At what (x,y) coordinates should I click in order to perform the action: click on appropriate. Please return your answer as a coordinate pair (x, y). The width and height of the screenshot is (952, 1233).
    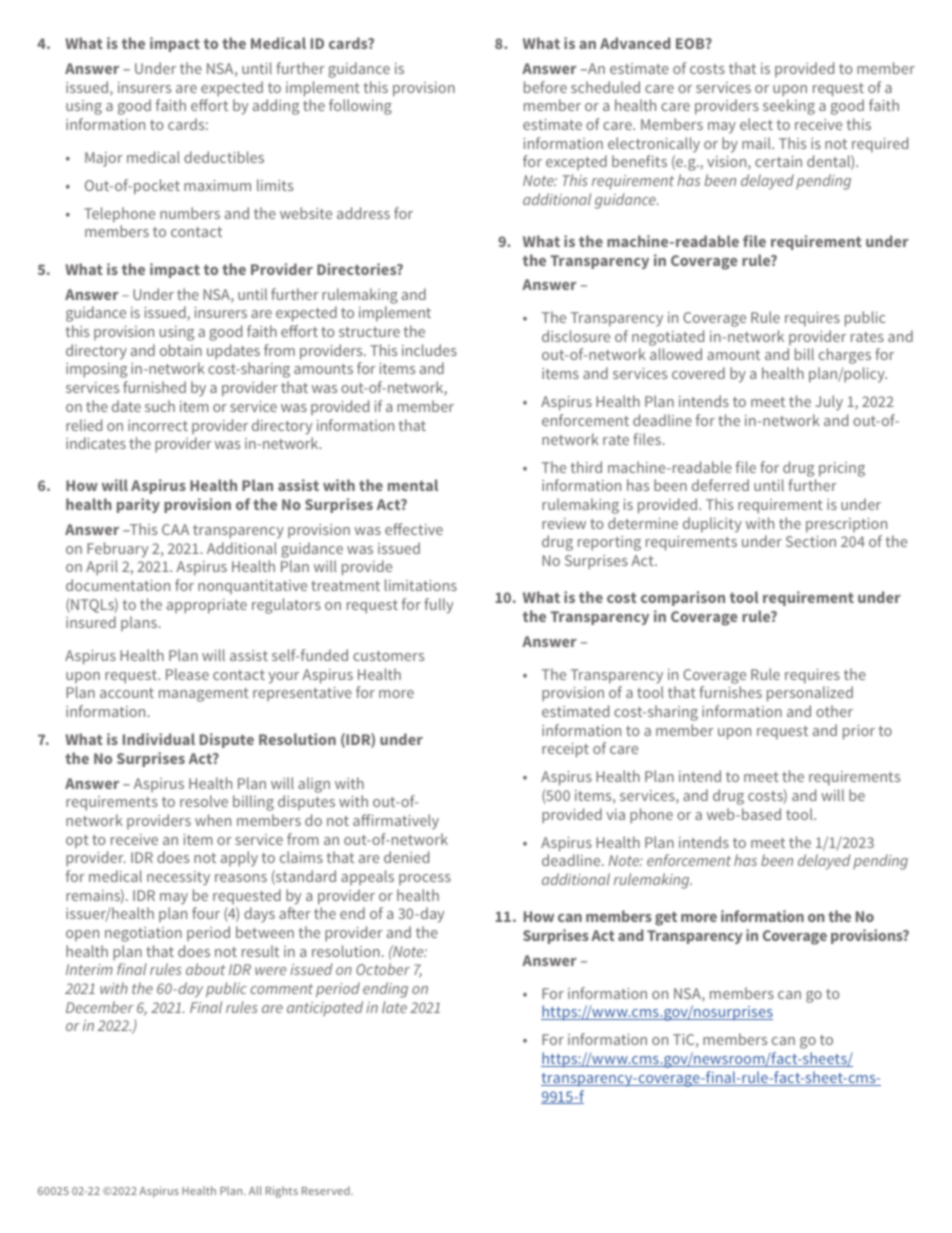
    Looking at the image, I should click on (207, 606).
